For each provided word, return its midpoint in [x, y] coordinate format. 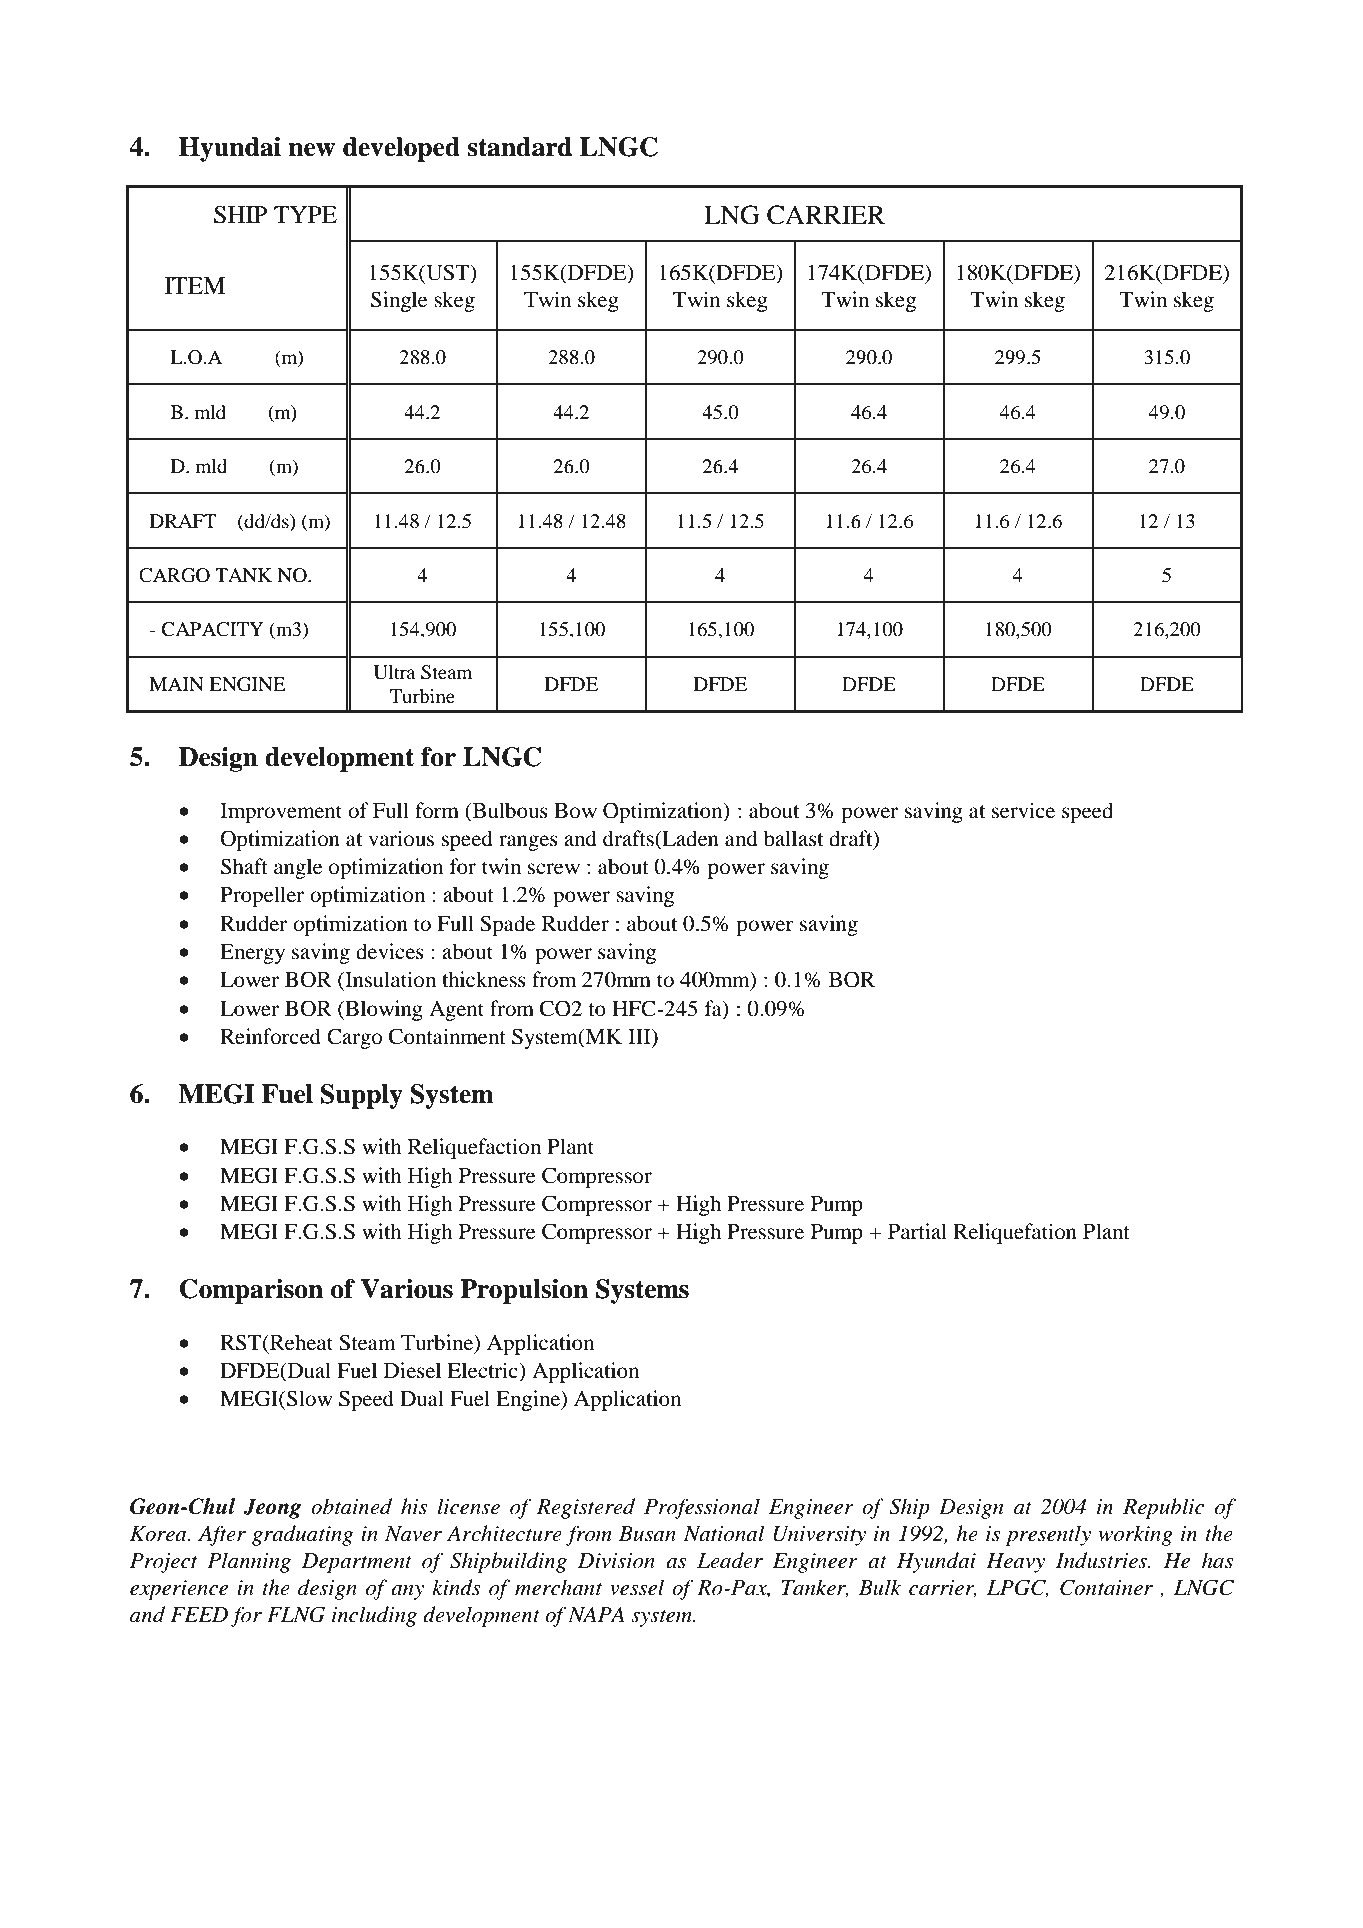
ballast [793, 838]
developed [401, 149]
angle [298, 868]
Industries [1102, 1560]
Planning [249, 1562]
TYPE [305, 214]
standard [520, 147]
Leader [730, 1560]
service [1023, 810]
